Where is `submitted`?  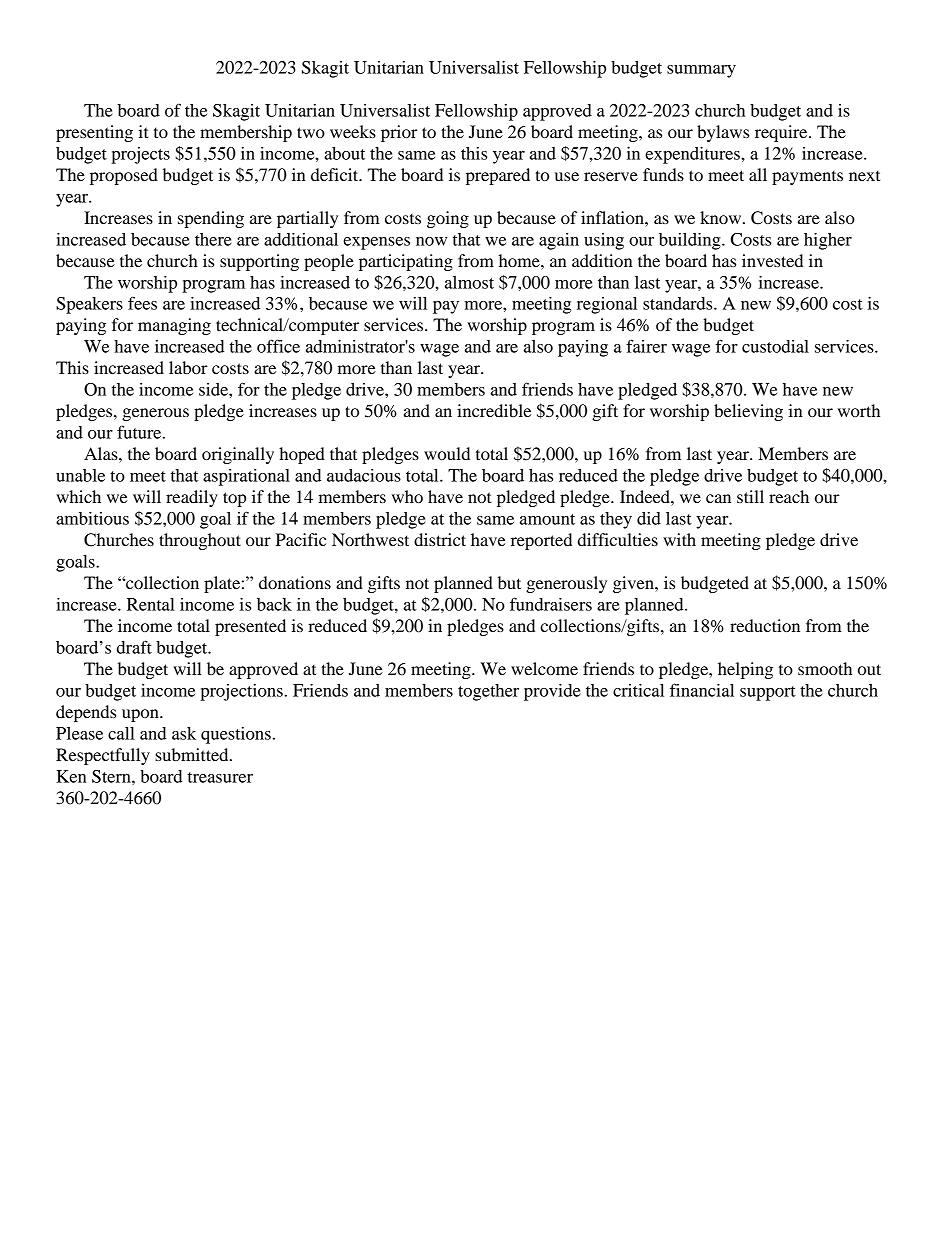 submitted is located at coordinates (193, 754).
